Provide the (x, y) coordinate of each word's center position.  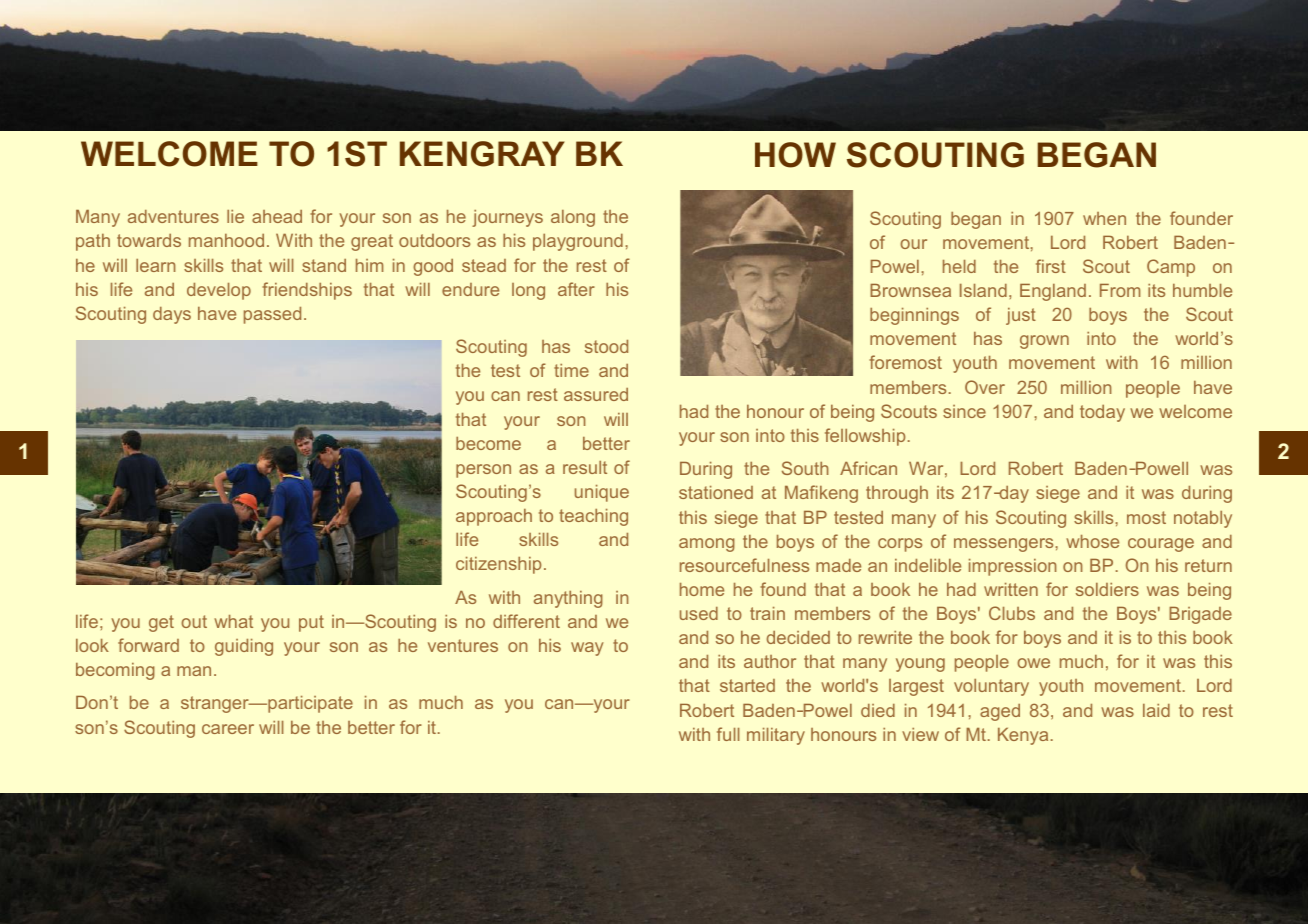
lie (235, 216)
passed (272, 315)
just (1021, 316)
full (728, 734)
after (576, 289)
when (1104, 218)
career (228, 729)
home (702, 589)
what (233, 621)
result (585, 467)
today (1102, 413)
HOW (795, 155)
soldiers (1107, 589)
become (488, 443)
